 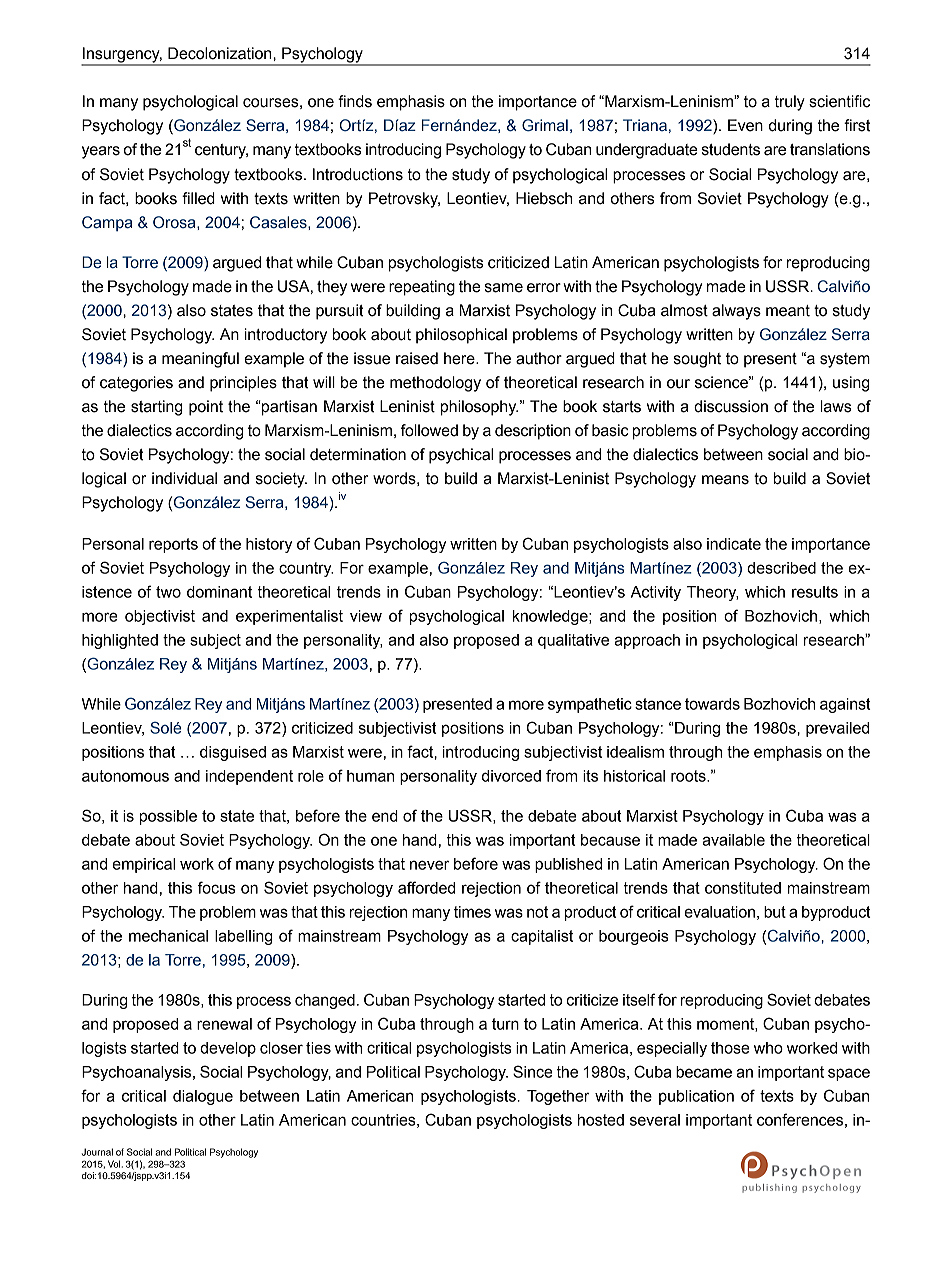 What do you see at coordinates (200, 360) in the image?
I see `meaningful` at bounding box center [200, 360].
